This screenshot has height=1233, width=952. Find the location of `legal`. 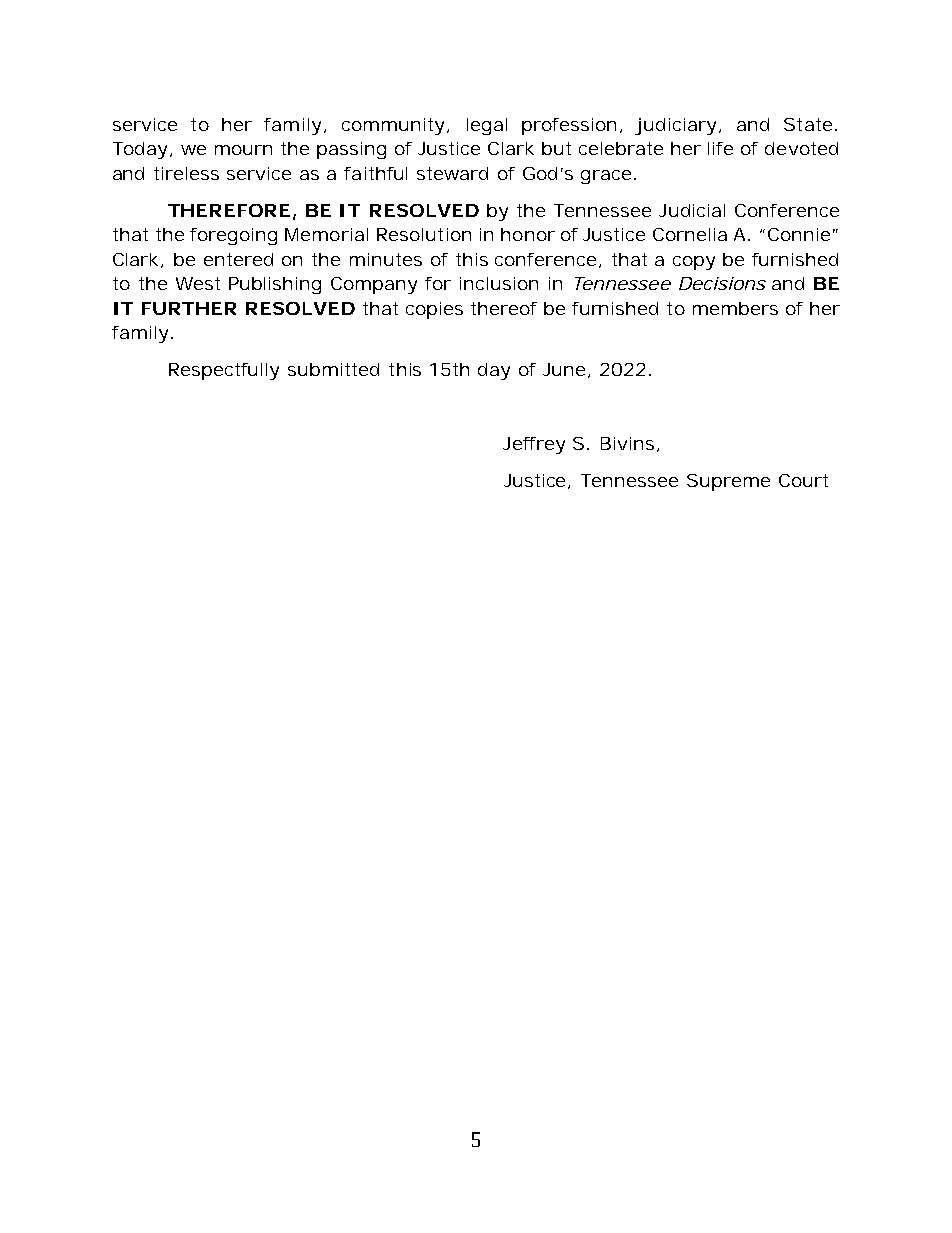

legal is located at coordinates (487, 126).
